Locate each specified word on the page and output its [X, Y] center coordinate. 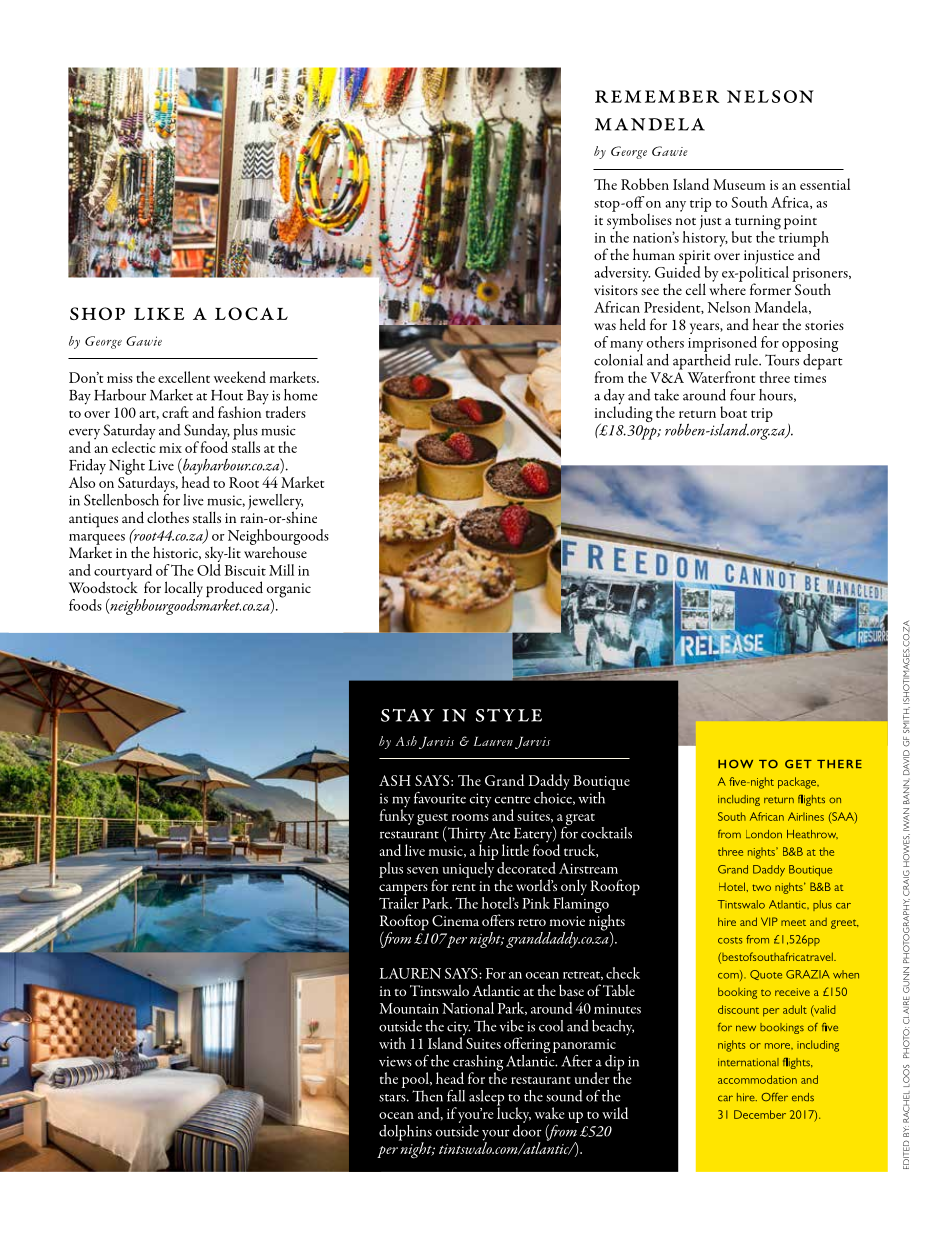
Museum [739, 184]
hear [766, 324]
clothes [168, 517]
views [395, 1061]
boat [733, 412]
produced [234, 590]
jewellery [275, 503]
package [798, 783]
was [605, 326]
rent [464, 887]
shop [97, 313]
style [509, 715]
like [159, 313]
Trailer [399, 901]
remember [657, 96]
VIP [769, 921]
